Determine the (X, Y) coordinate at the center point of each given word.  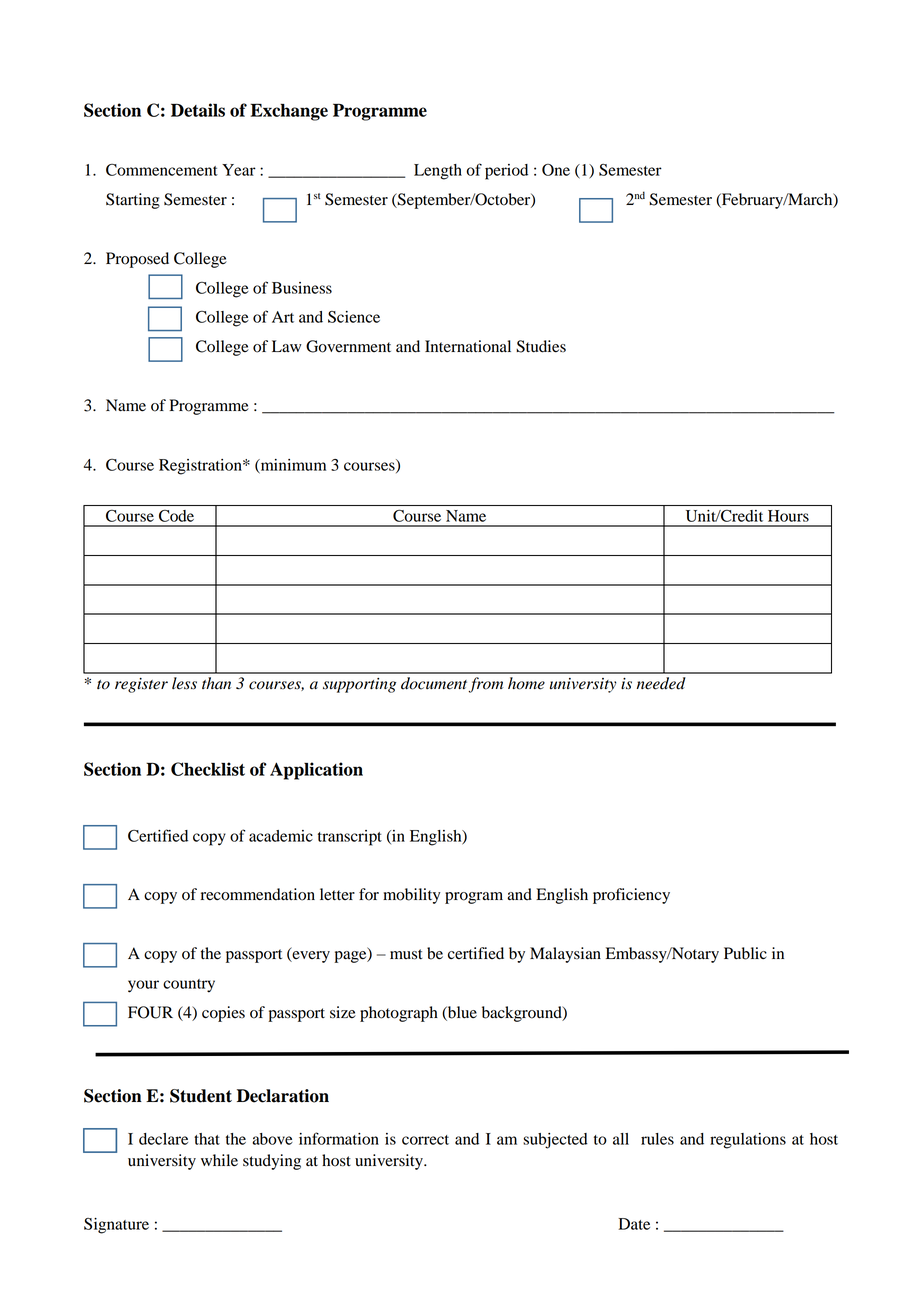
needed (661, 683)
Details (198, 110)
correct (425, 1140)
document (435, 684)
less (184, 683)
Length (438, 172)
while (219, 1160)
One (556, 170)
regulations (748, 1141)
